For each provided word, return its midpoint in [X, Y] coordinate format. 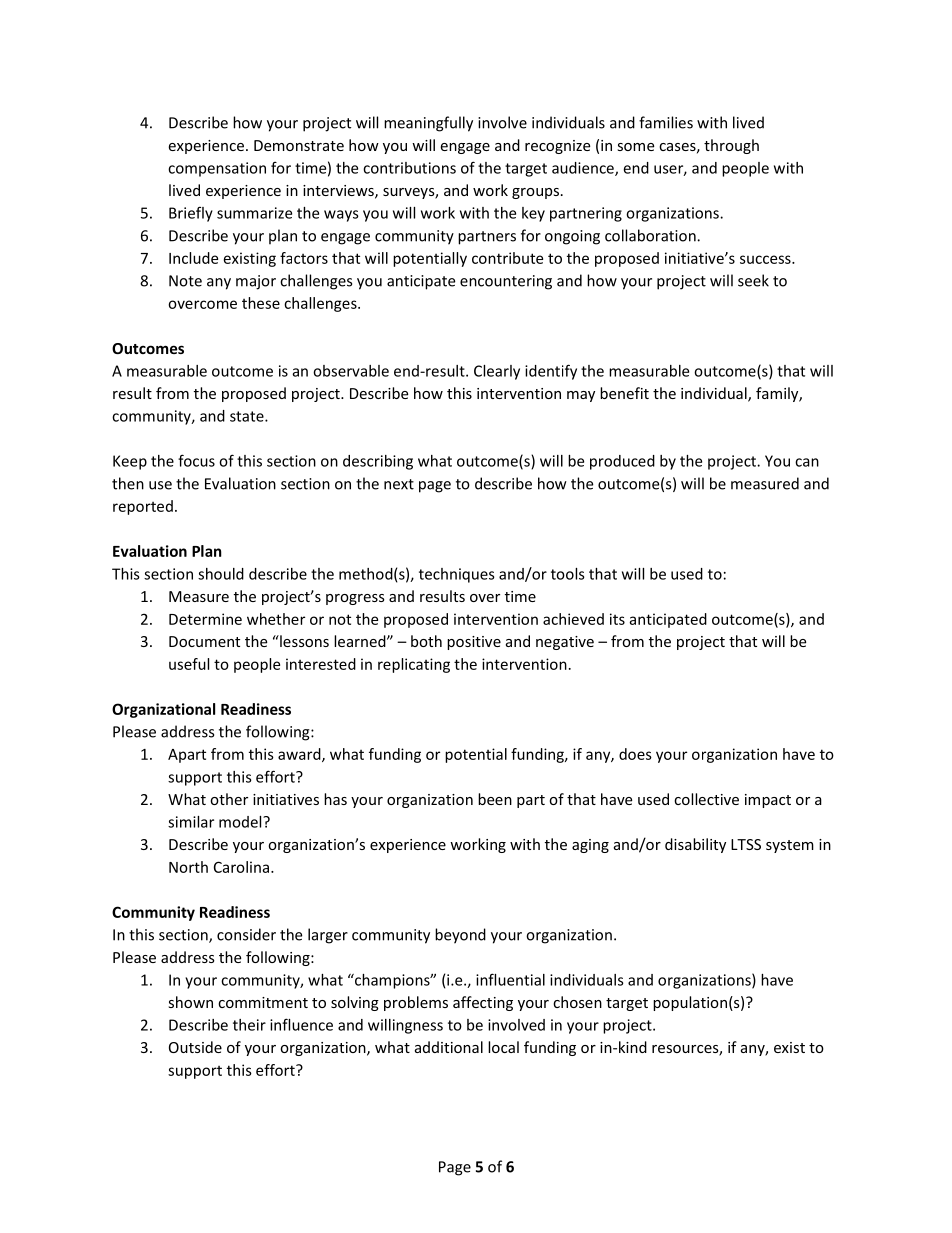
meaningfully [428, 124]
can [807, 462]
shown [190, 1002]
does [635, 754]
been [495, 799]
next [399, 484]
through [731, 146]
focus [196, 460]
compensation [217, 169]
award [300, 755]
